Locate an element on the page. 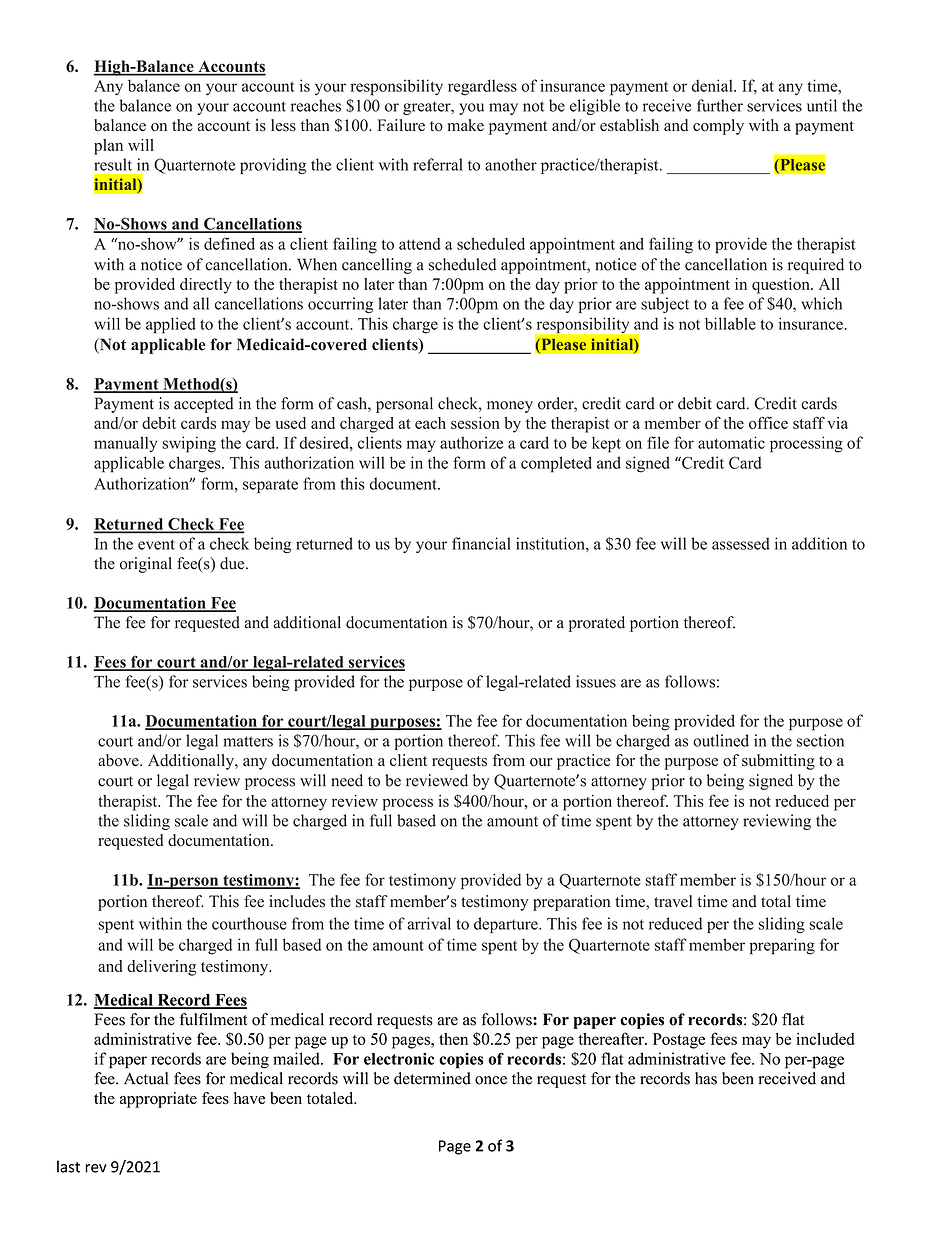 The image size is (952, 1233). comply is located at coordinates (718, 127).
